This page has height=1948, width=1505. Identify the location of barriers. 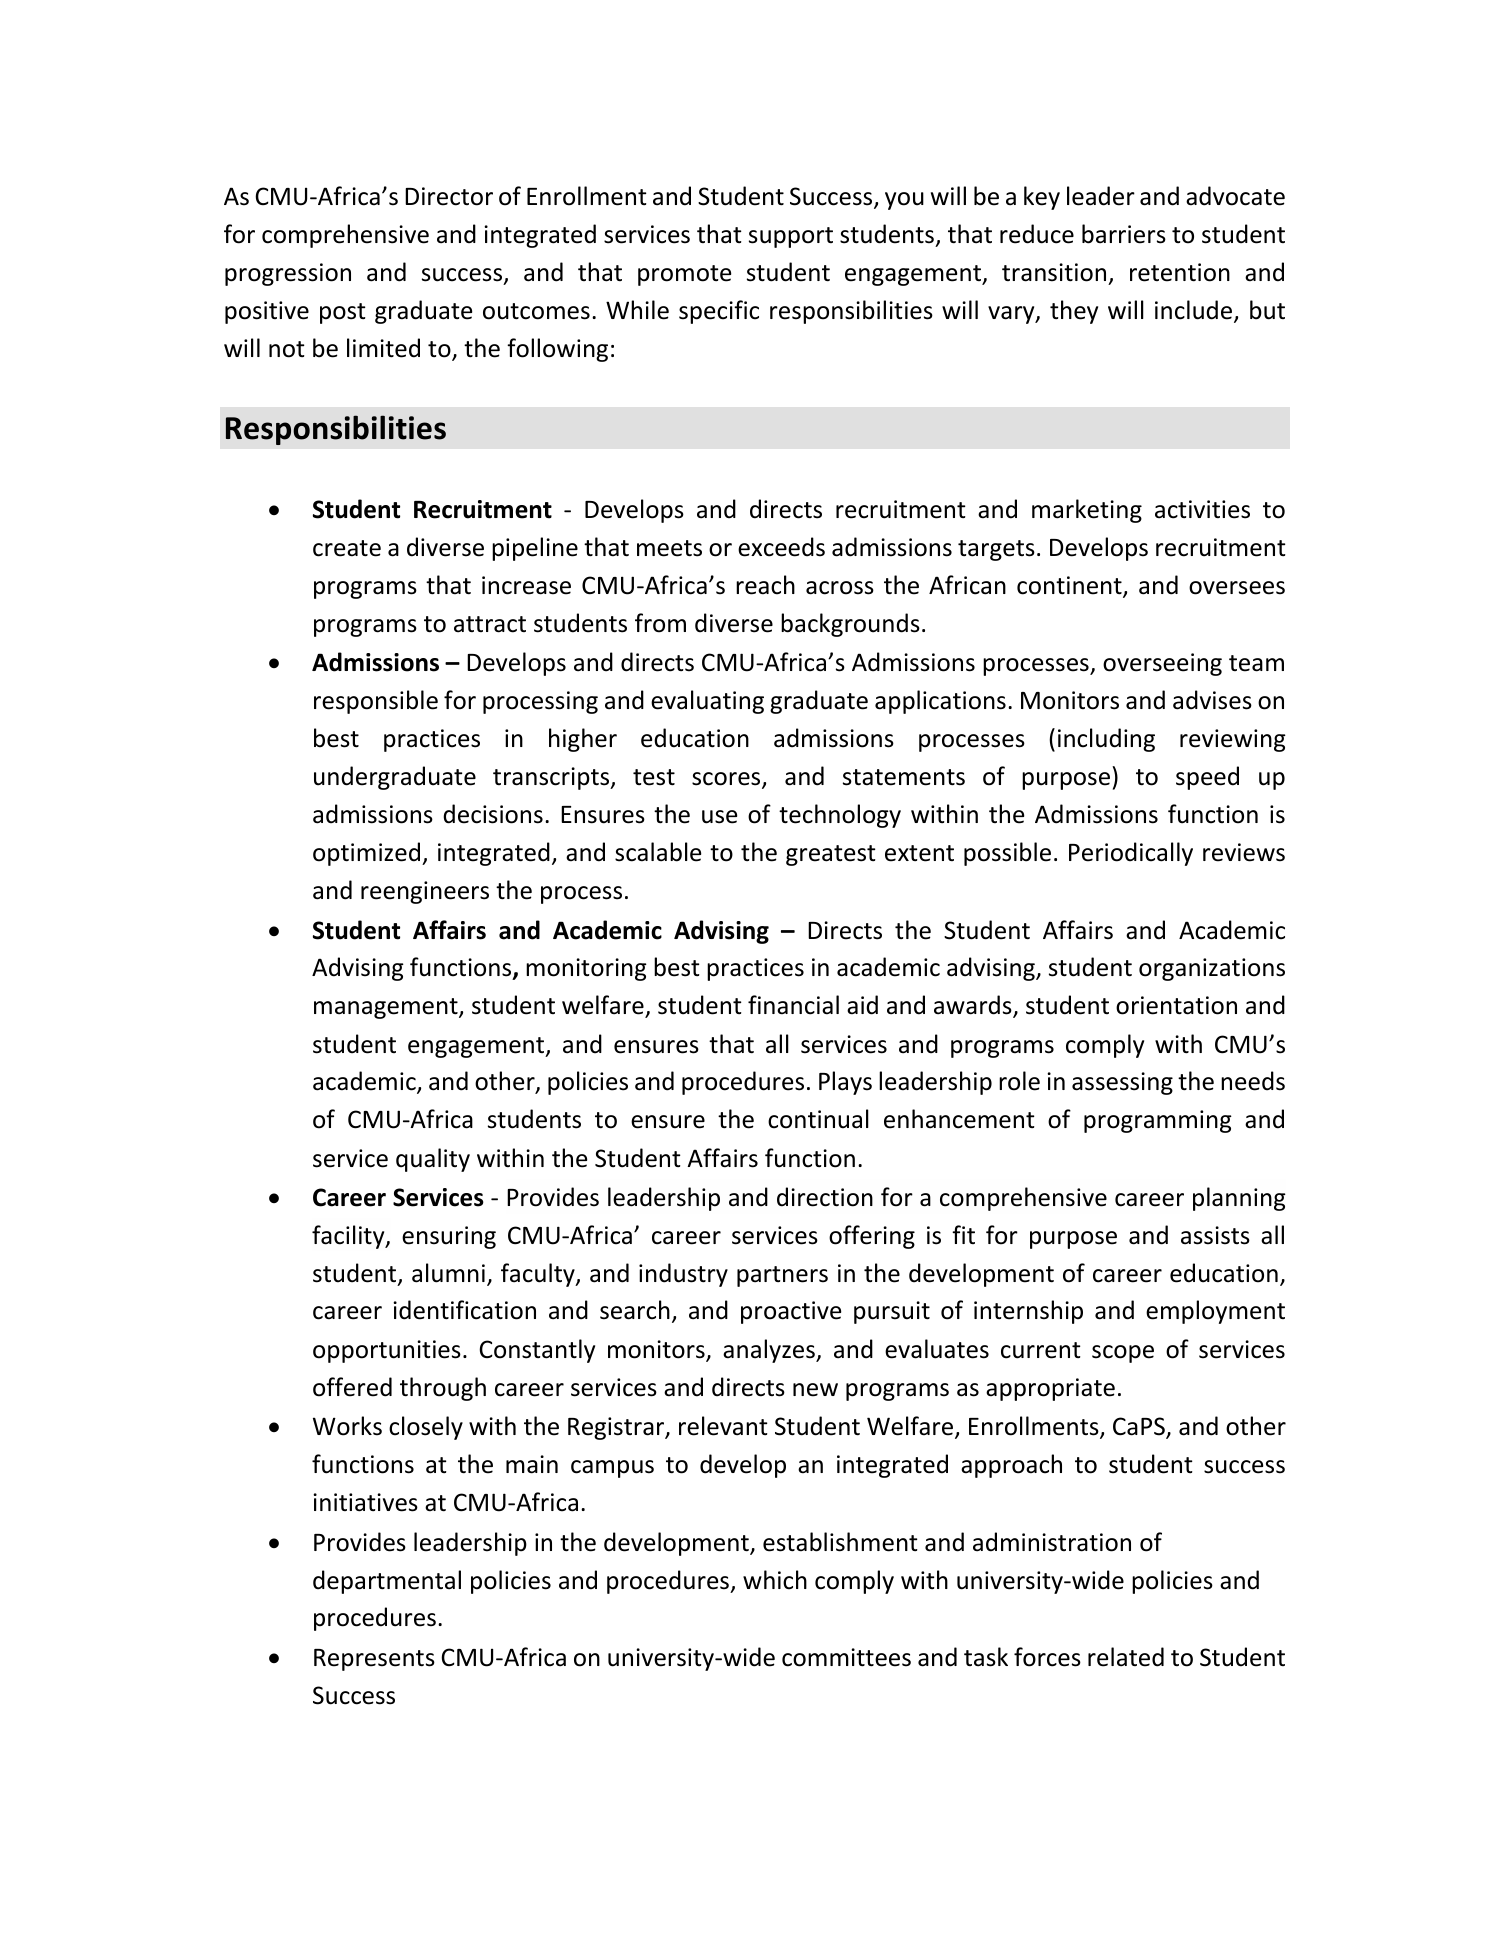
(1124, 234).
